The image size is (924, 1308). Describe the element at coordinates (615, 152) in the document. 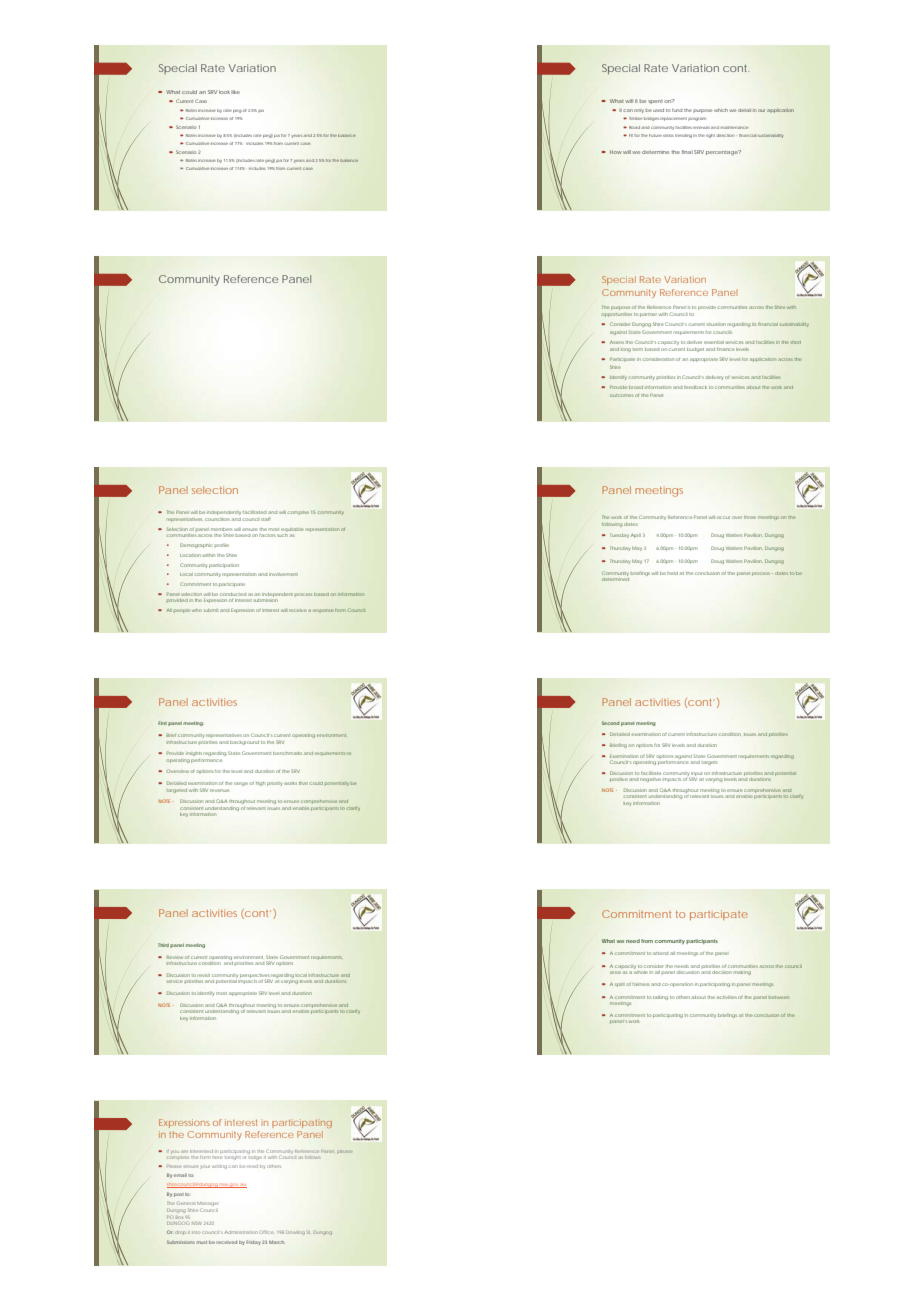

I see `How` at that location.
